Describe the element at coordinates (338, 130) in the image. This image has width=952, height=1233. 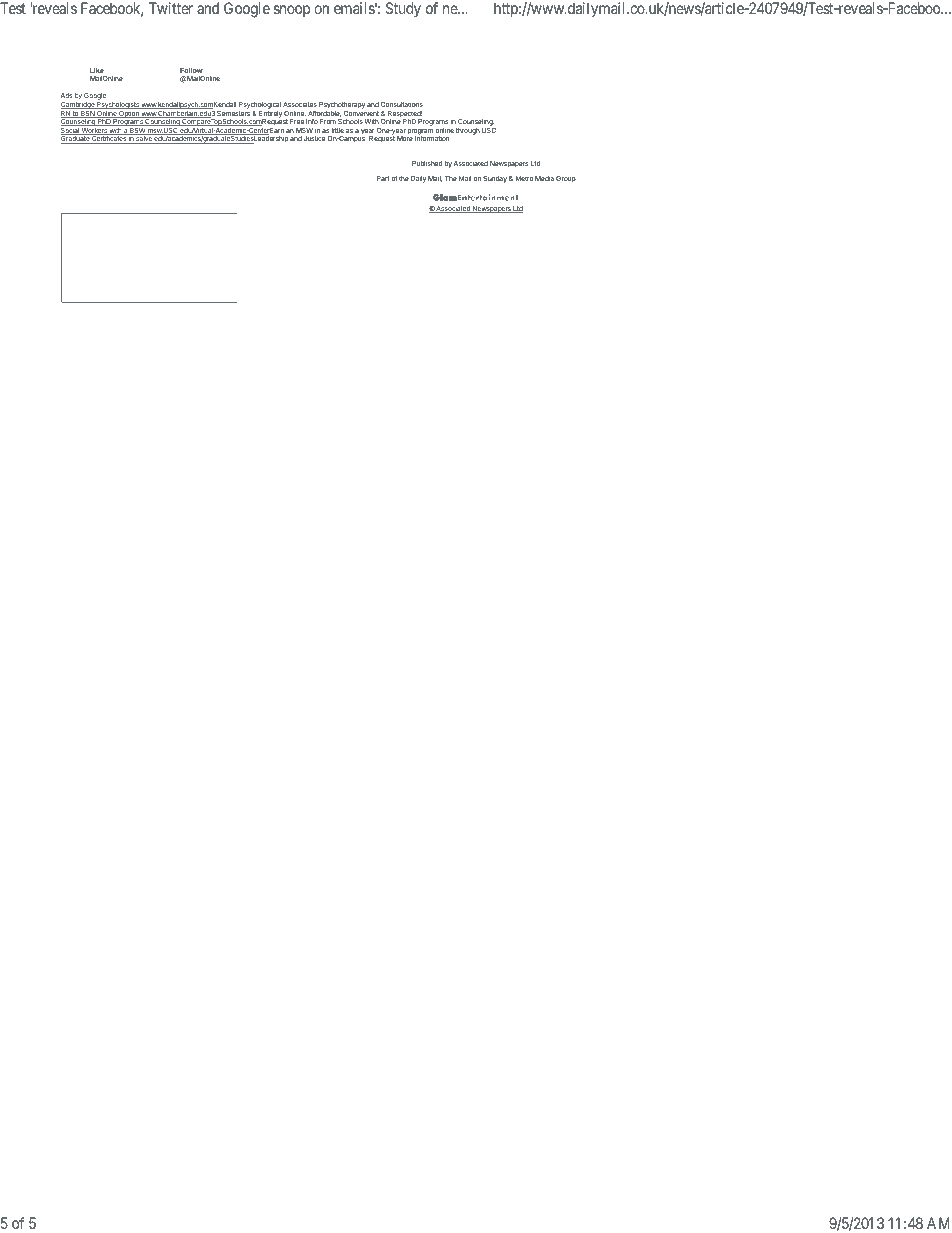
I see `little` at that location.
